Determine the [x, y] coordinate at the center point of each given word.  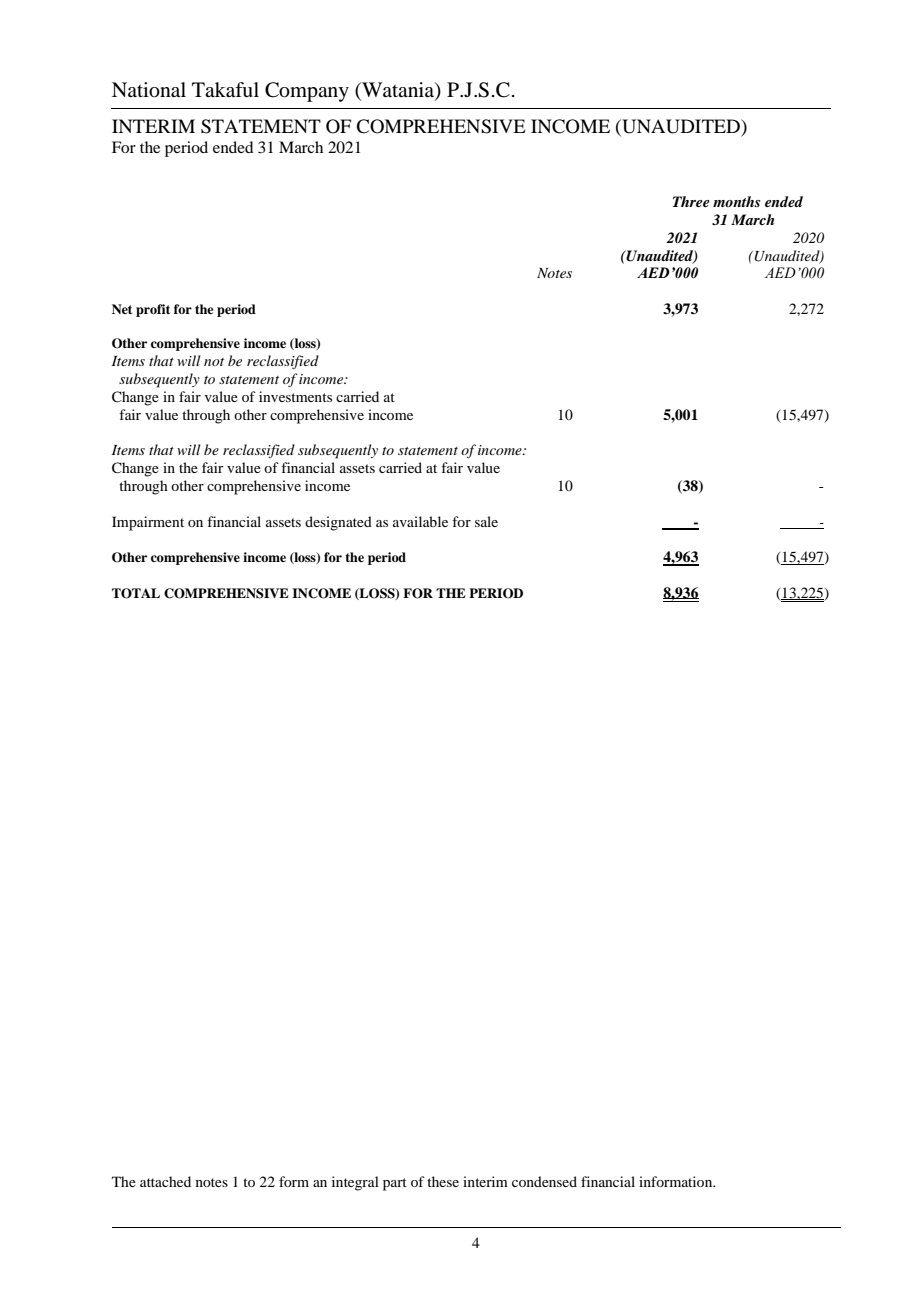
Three [691, 201]
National [149, 90]
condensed [544, 1181]
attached [165, 1181]
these [443, 1181]
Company [307, 92]
